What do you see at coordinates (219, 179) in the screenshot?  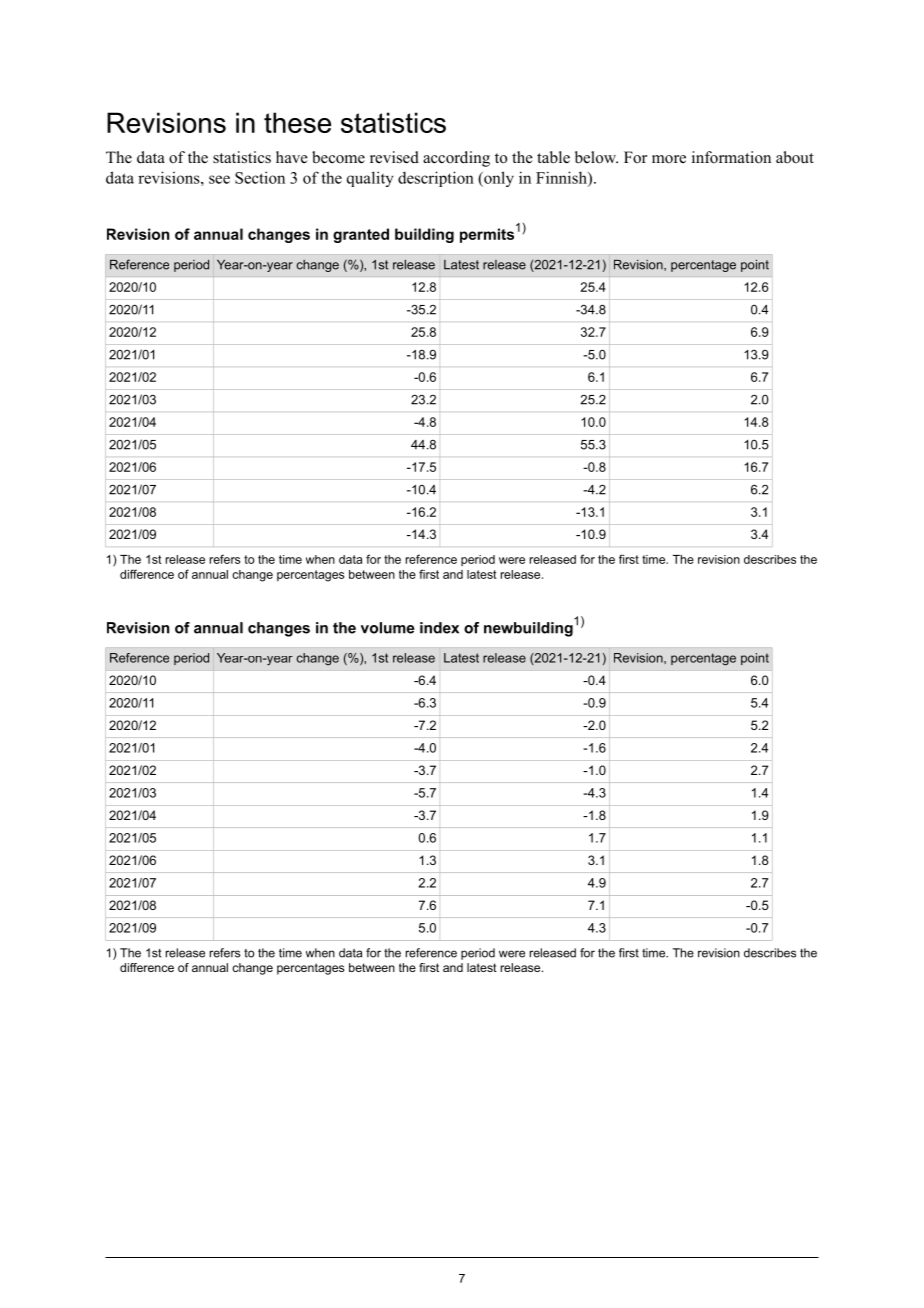 I see `see` at bounding box center [219, 179].
